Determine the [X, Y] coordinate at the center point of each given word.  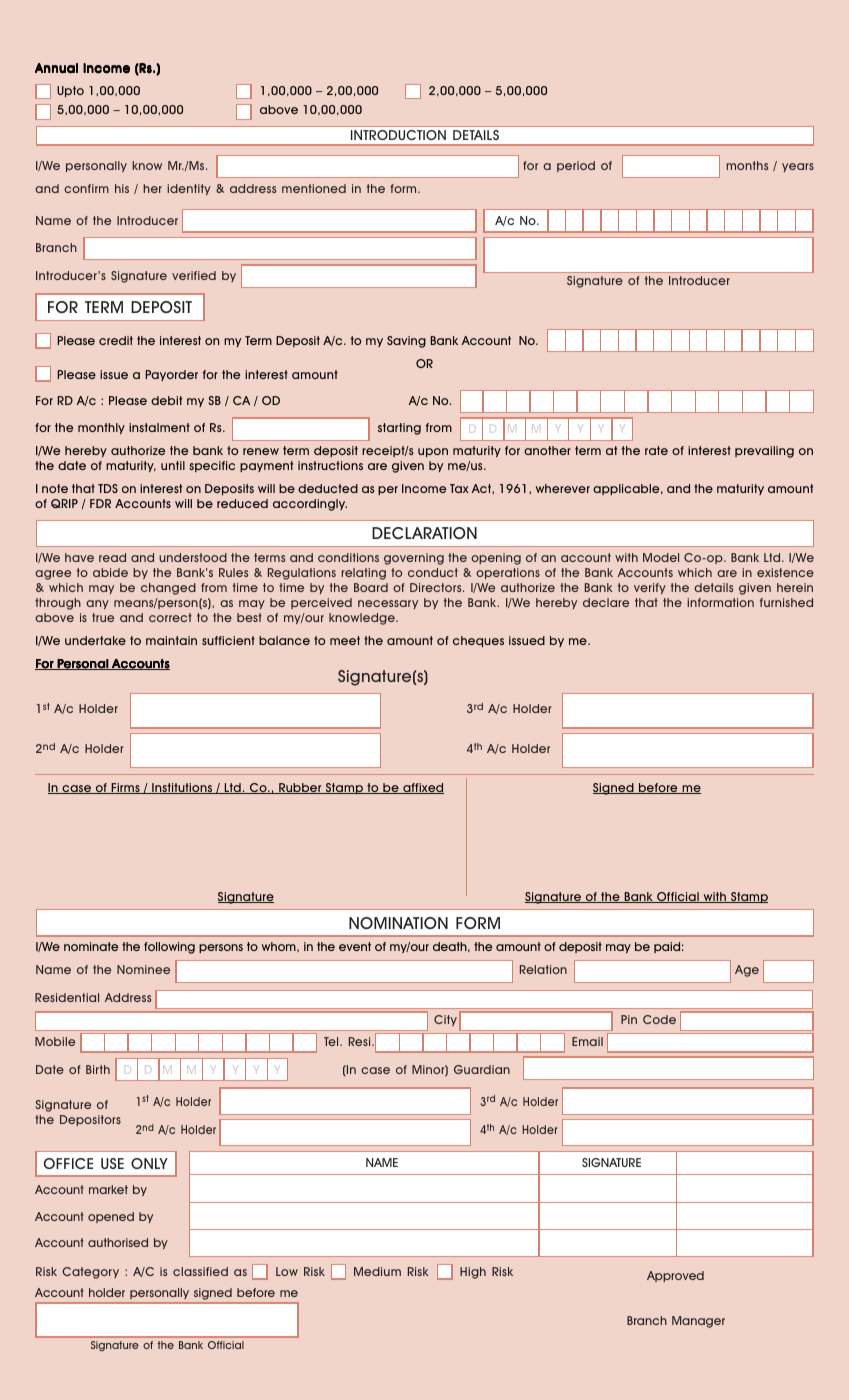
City [445, 1020]
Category [90, 1273]
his [122, 188]
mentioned [314, 188]
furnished [786, 602]
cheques [478, 641]
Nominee [143, 969]
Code [659, 1019]
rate [656, 450]
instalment [159, 427]
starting [399, 429]
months [747, 165]
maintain [171, 640]
